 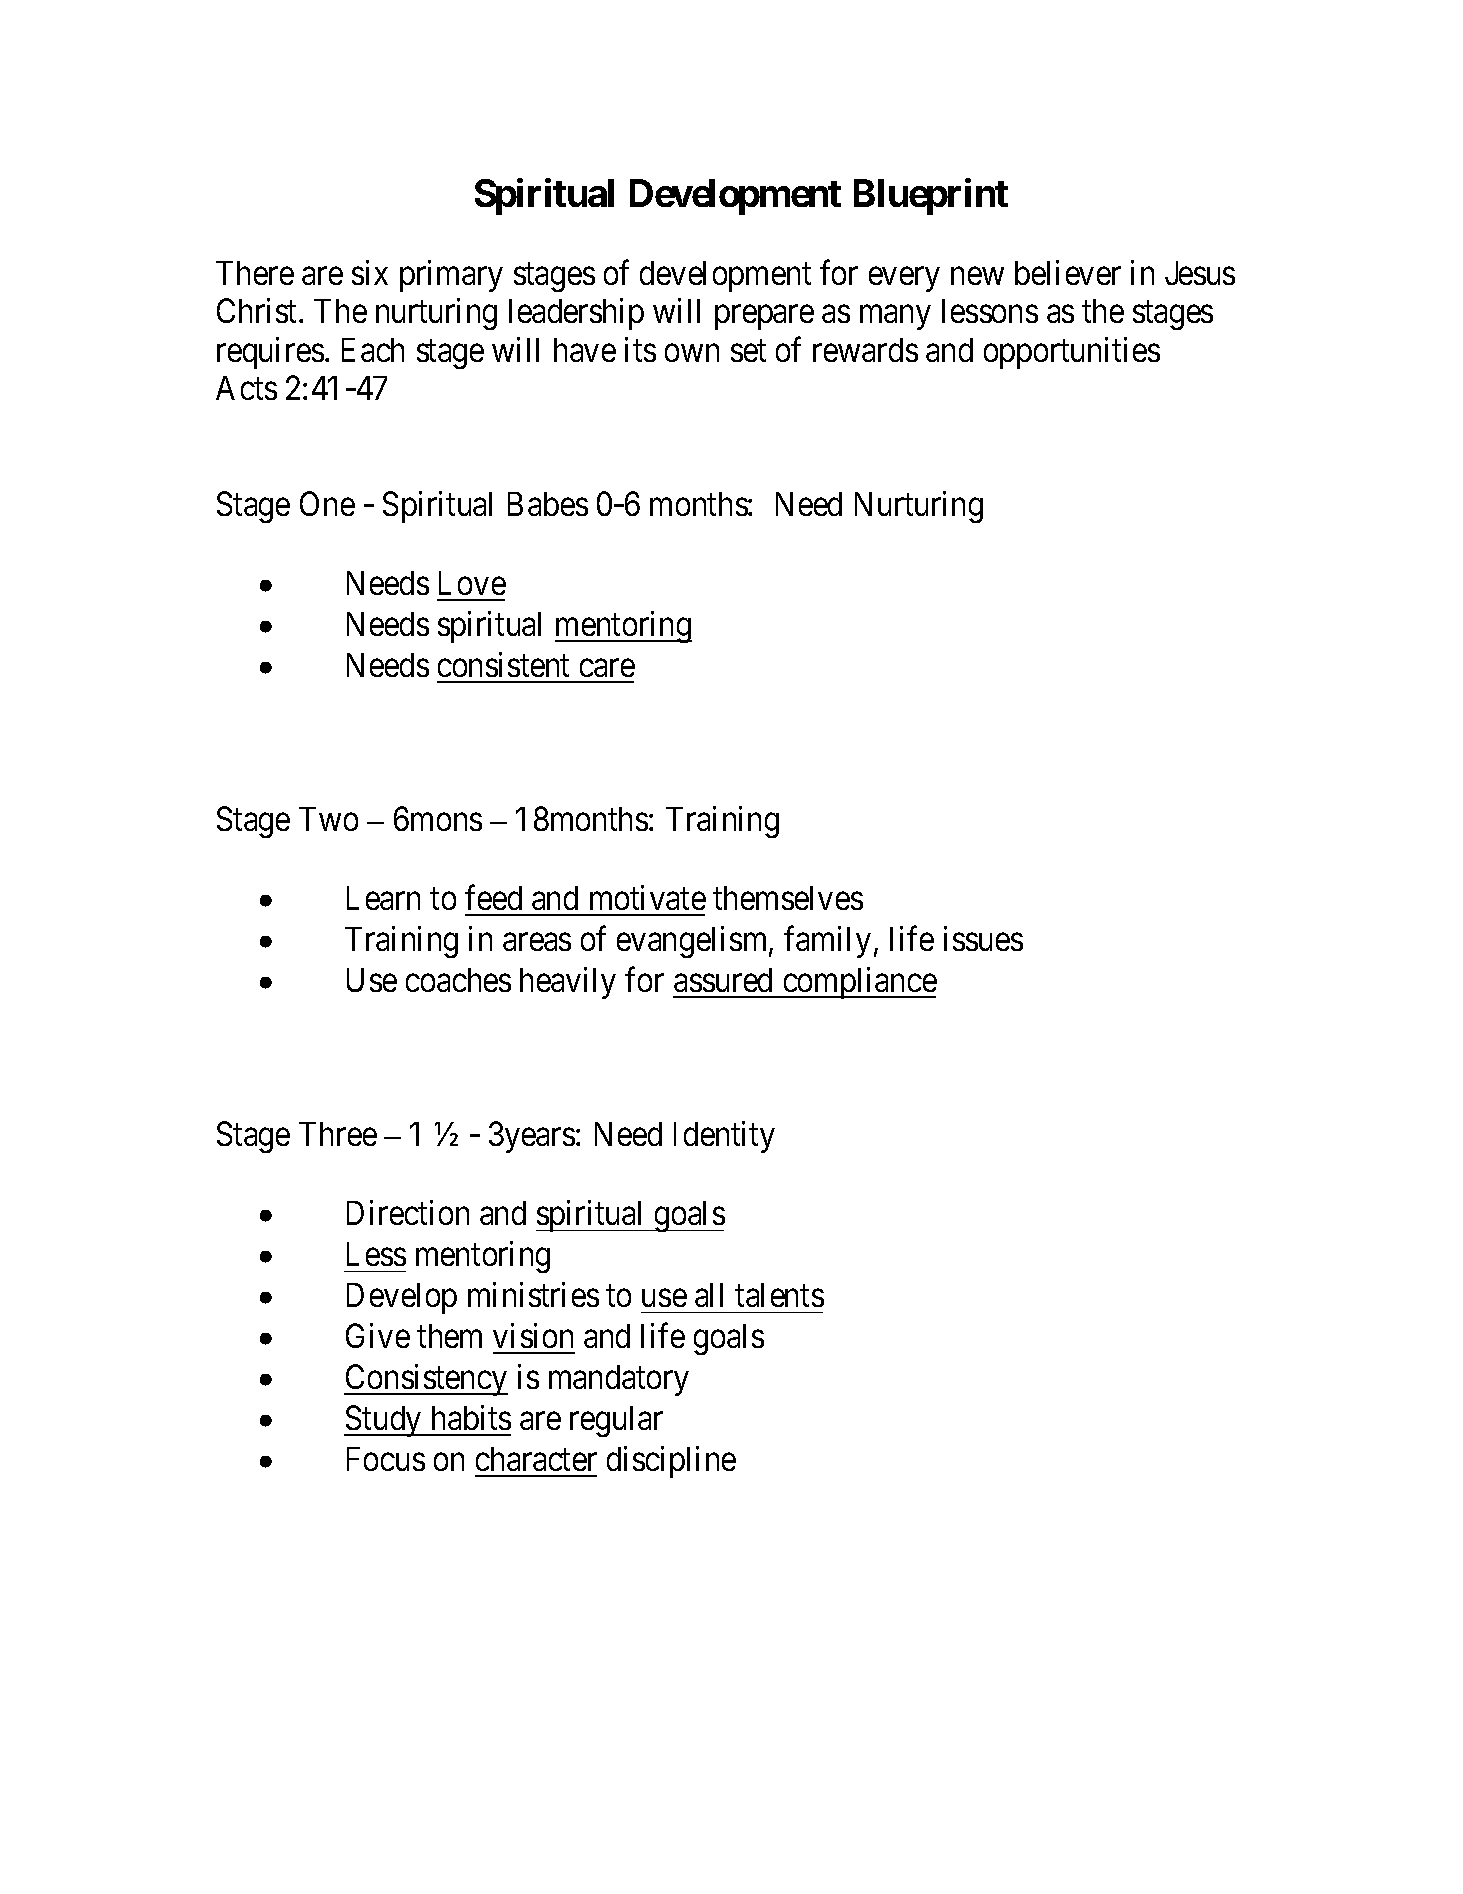 What do you see at coordinates (384, 1421) in the screenshot?
I see `Study` at bounding box center [384, 1421].
